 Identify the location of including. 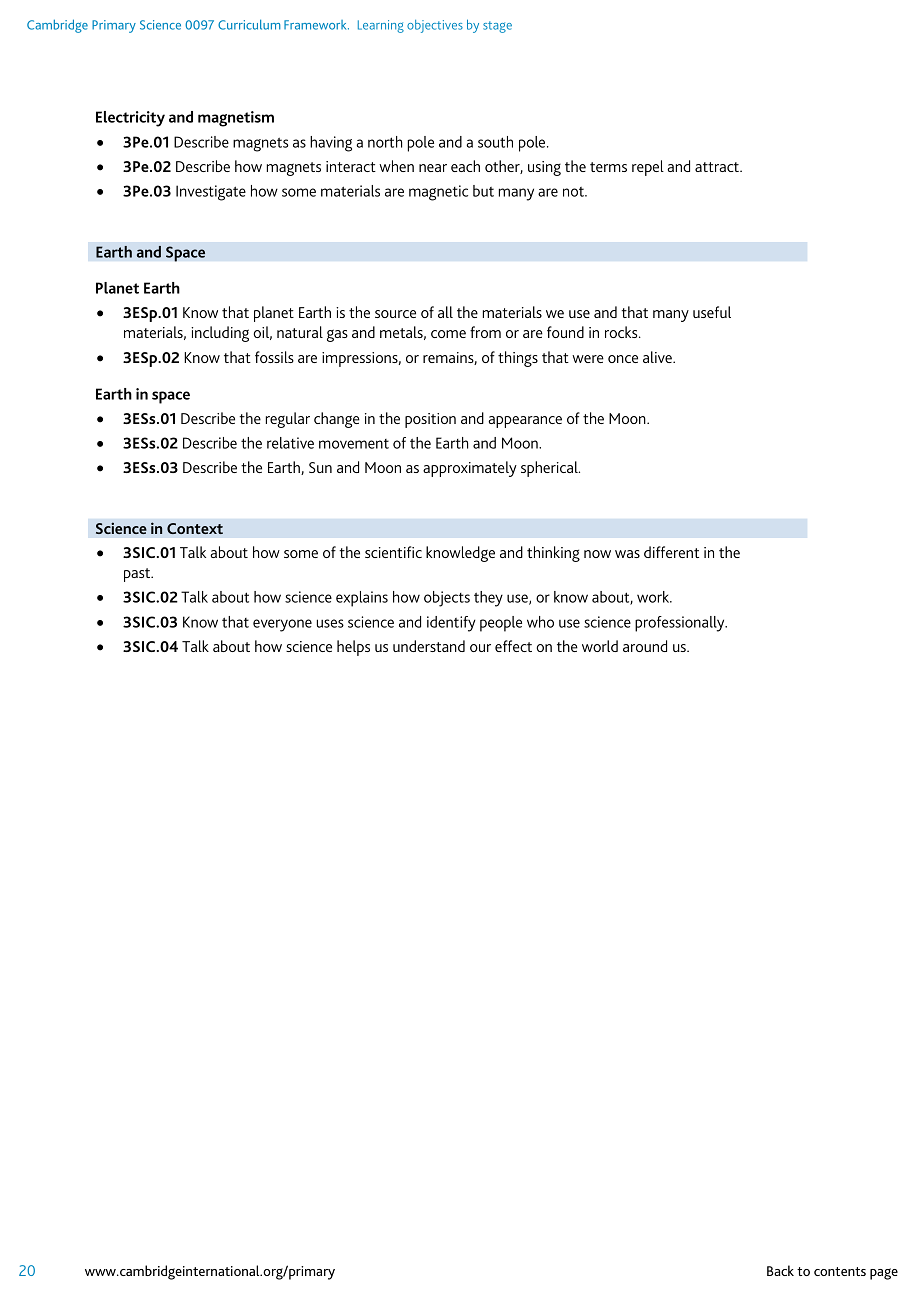
(220, 334).
